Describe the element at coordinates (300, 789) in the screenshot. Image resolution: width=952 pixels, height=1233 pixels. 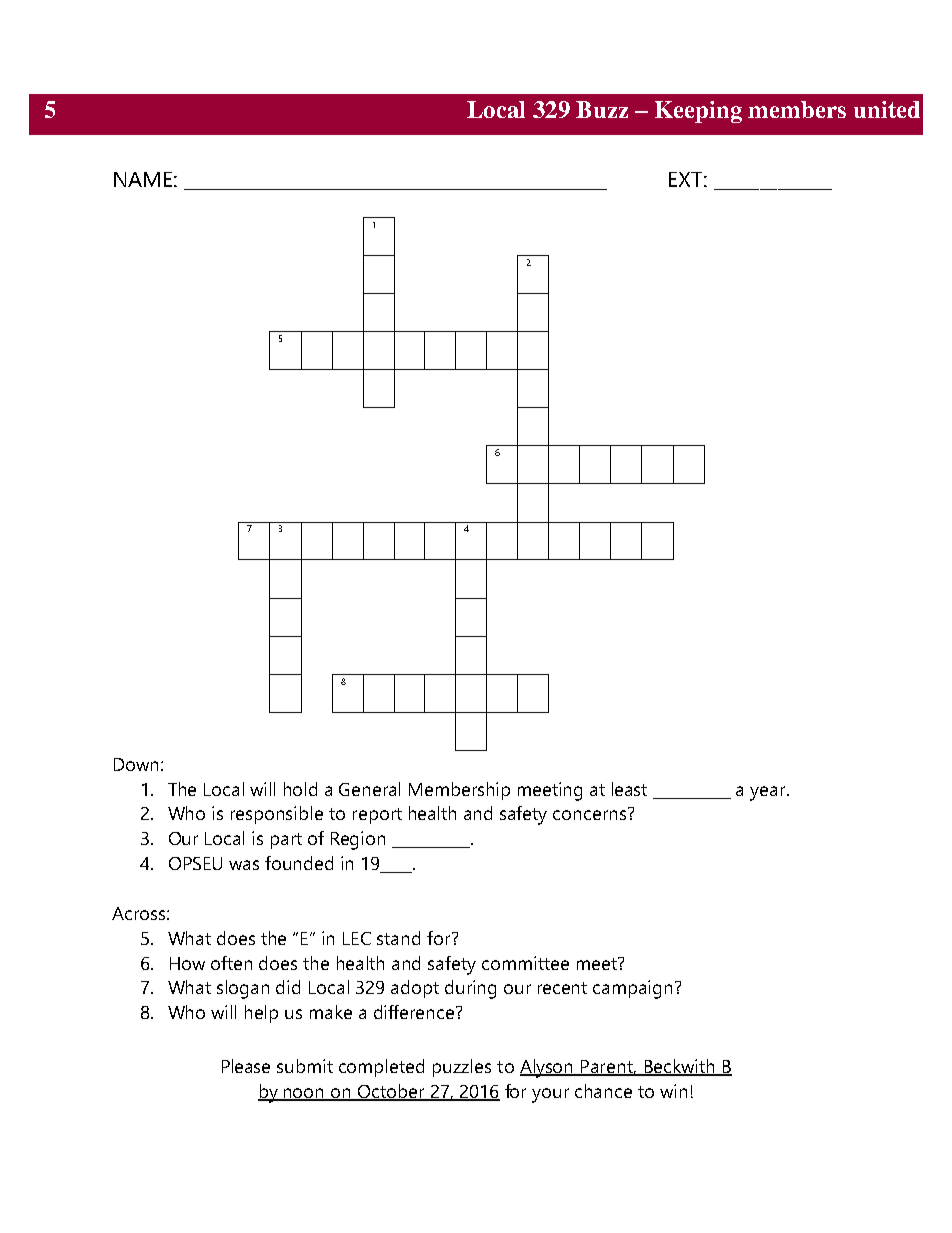
I see `hold` at that location.
